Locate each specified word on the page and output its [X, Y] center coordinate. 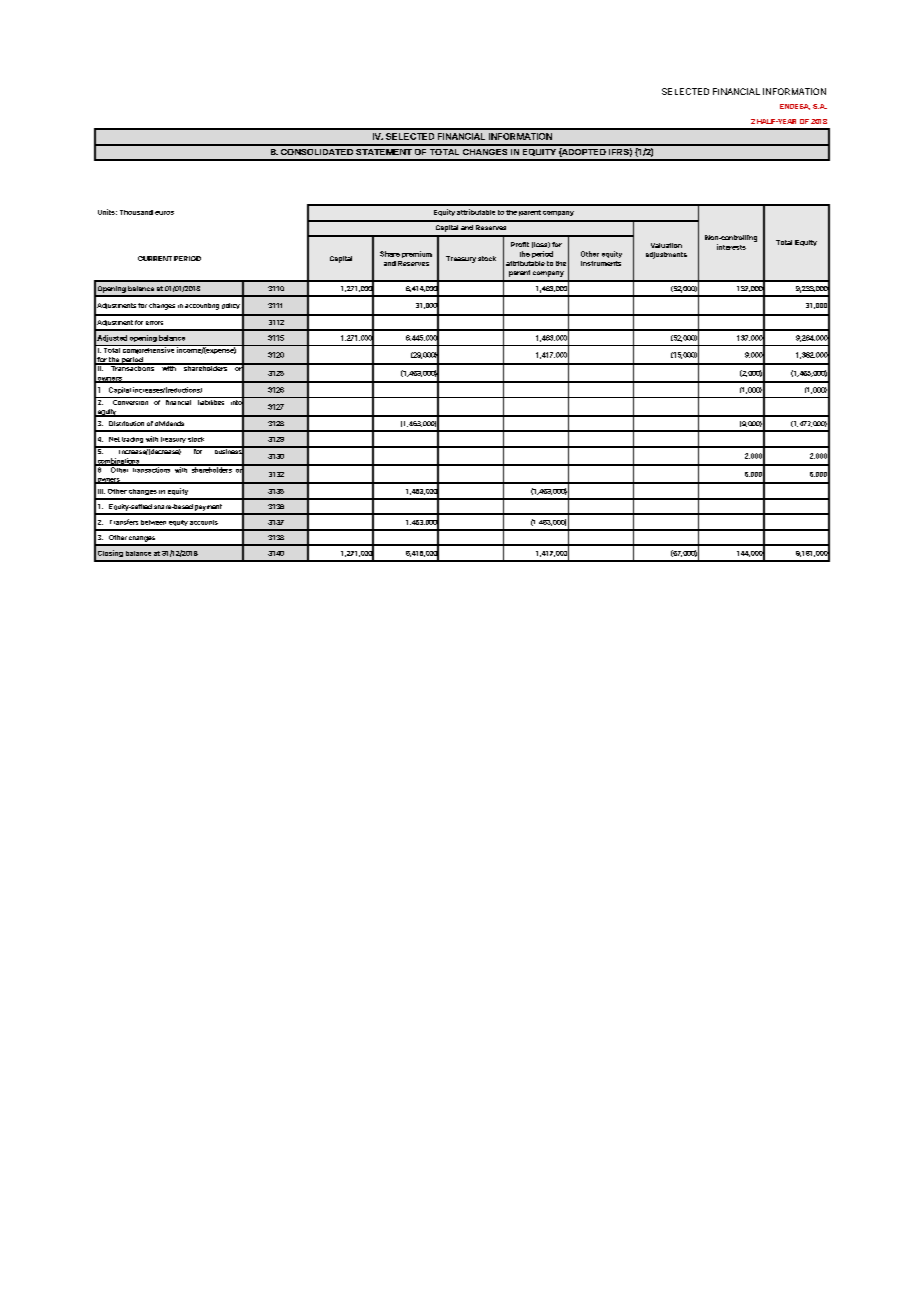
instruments [601, 263]
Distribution [126, 423]
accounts [204, 522]
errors [154, 323]
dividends [169, 423]
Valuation [666, 245]
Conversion [130, 401]
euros [164, 213]
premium [417, 254]
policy [231, 306]
